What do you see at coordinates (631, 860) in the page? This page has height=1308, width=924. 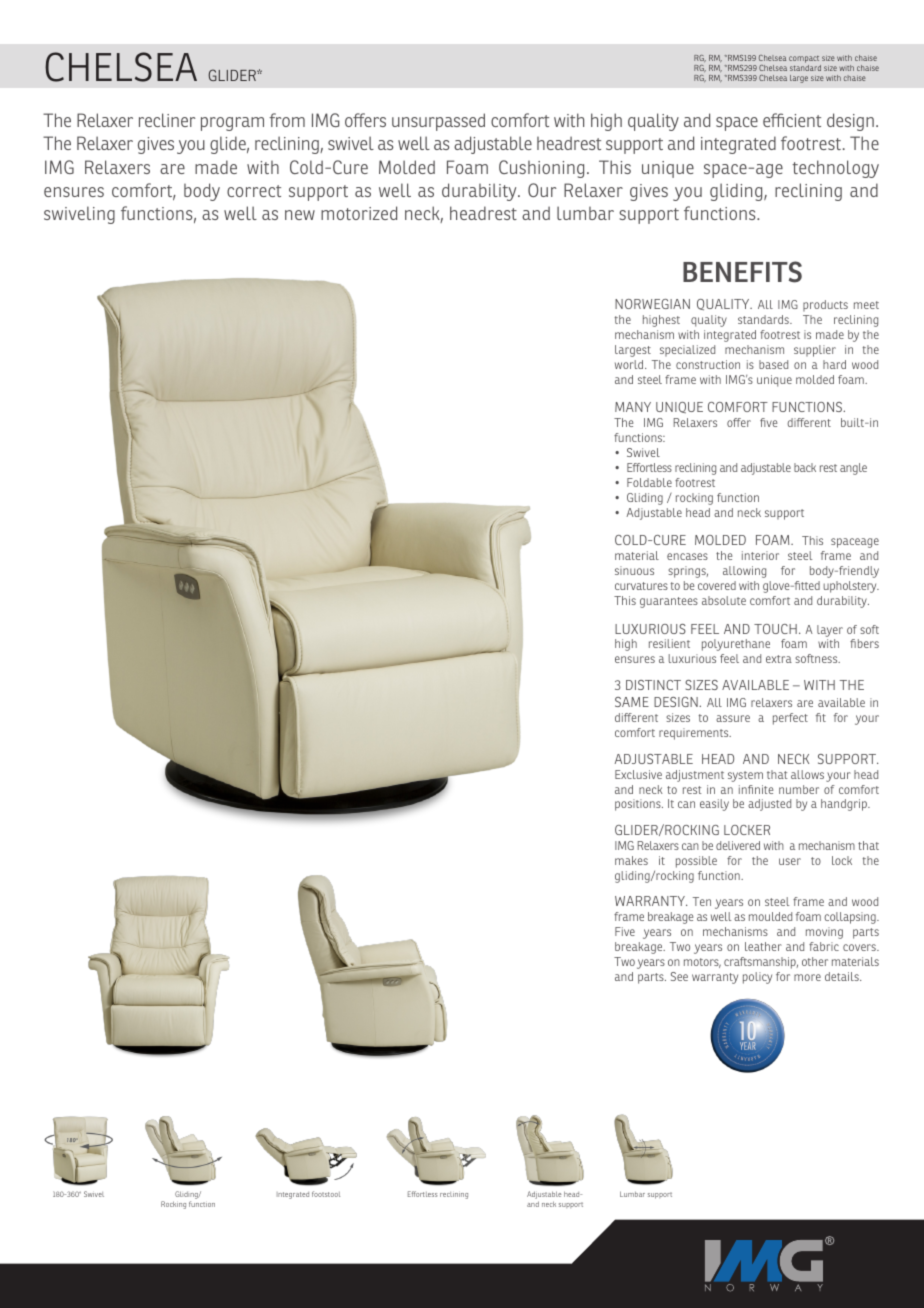 I see `makes` at bounding box center [631, 860].
